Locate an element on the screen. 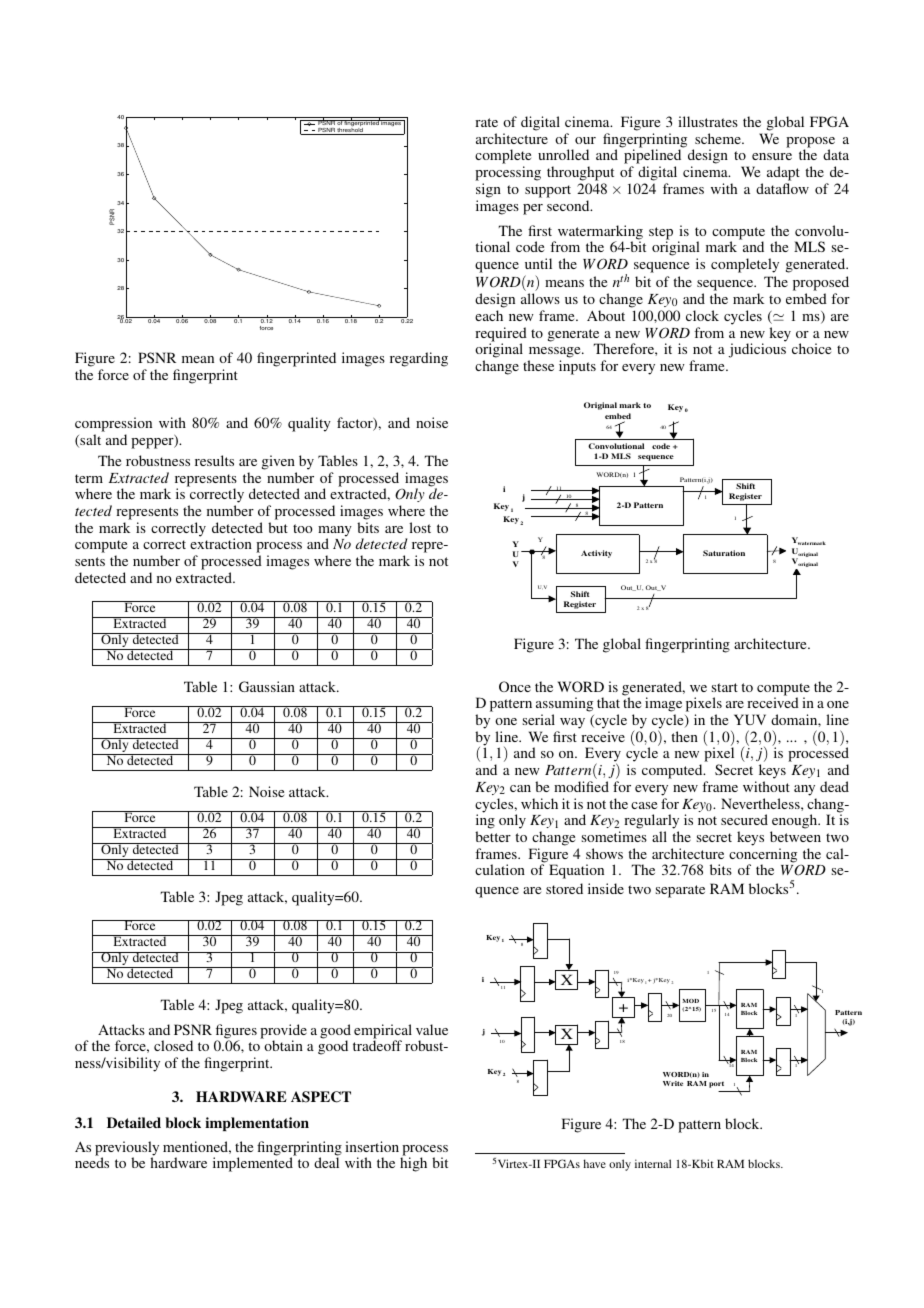 This screenshot has width=924, height=1308. serial is located at coordinates (539, 719).
